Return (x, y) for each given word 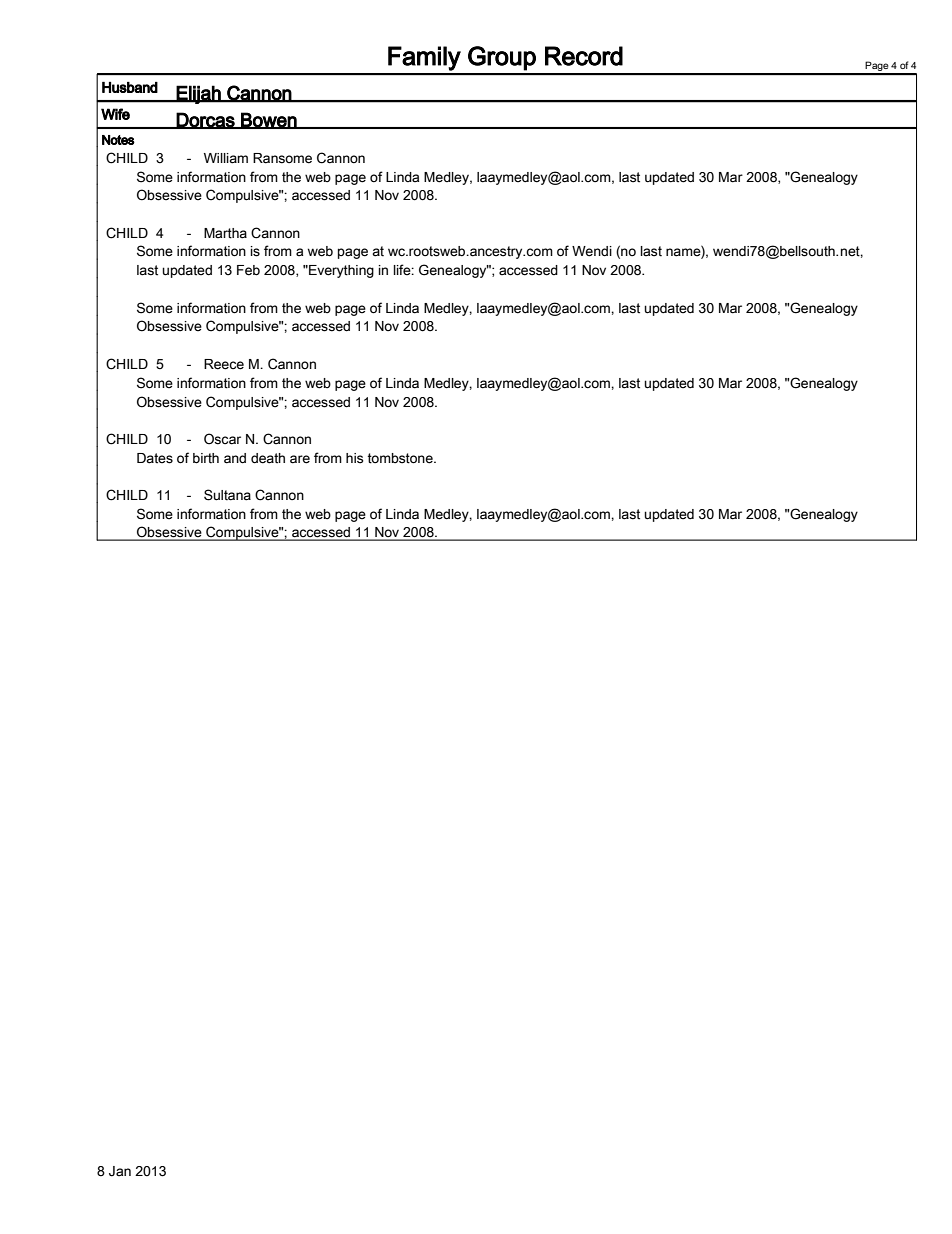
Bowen (269, 120)
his (354, 458)
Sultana (227, 495)
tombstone (401, 458)
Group (502, 58)
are (300, 459)
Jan (120, 1171)
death (268, 458)
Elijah (199, 94)
